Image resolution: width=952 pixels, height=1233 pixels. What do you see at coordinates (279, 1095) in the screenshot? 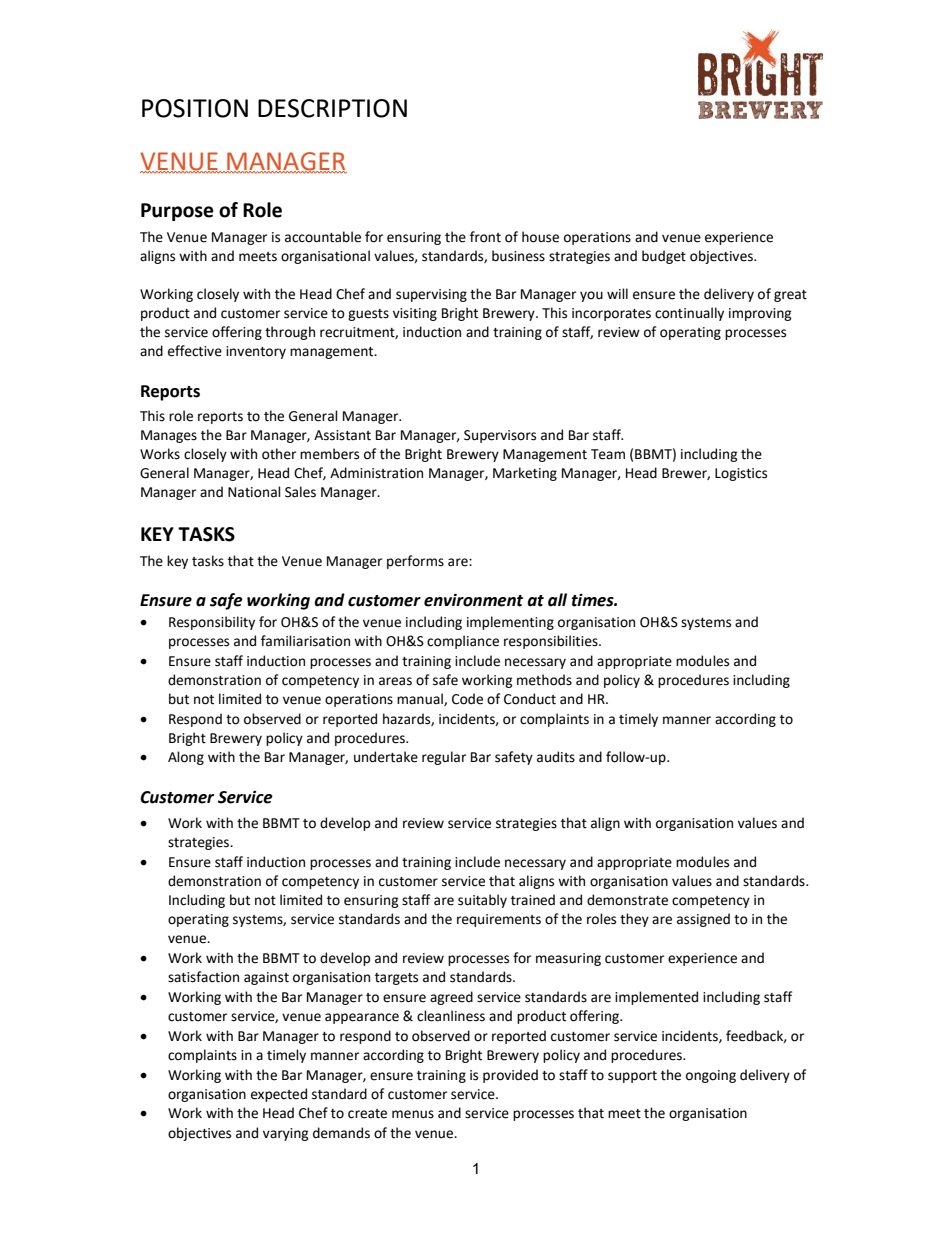
I see `expected` at bounding box center [279, 1095].
